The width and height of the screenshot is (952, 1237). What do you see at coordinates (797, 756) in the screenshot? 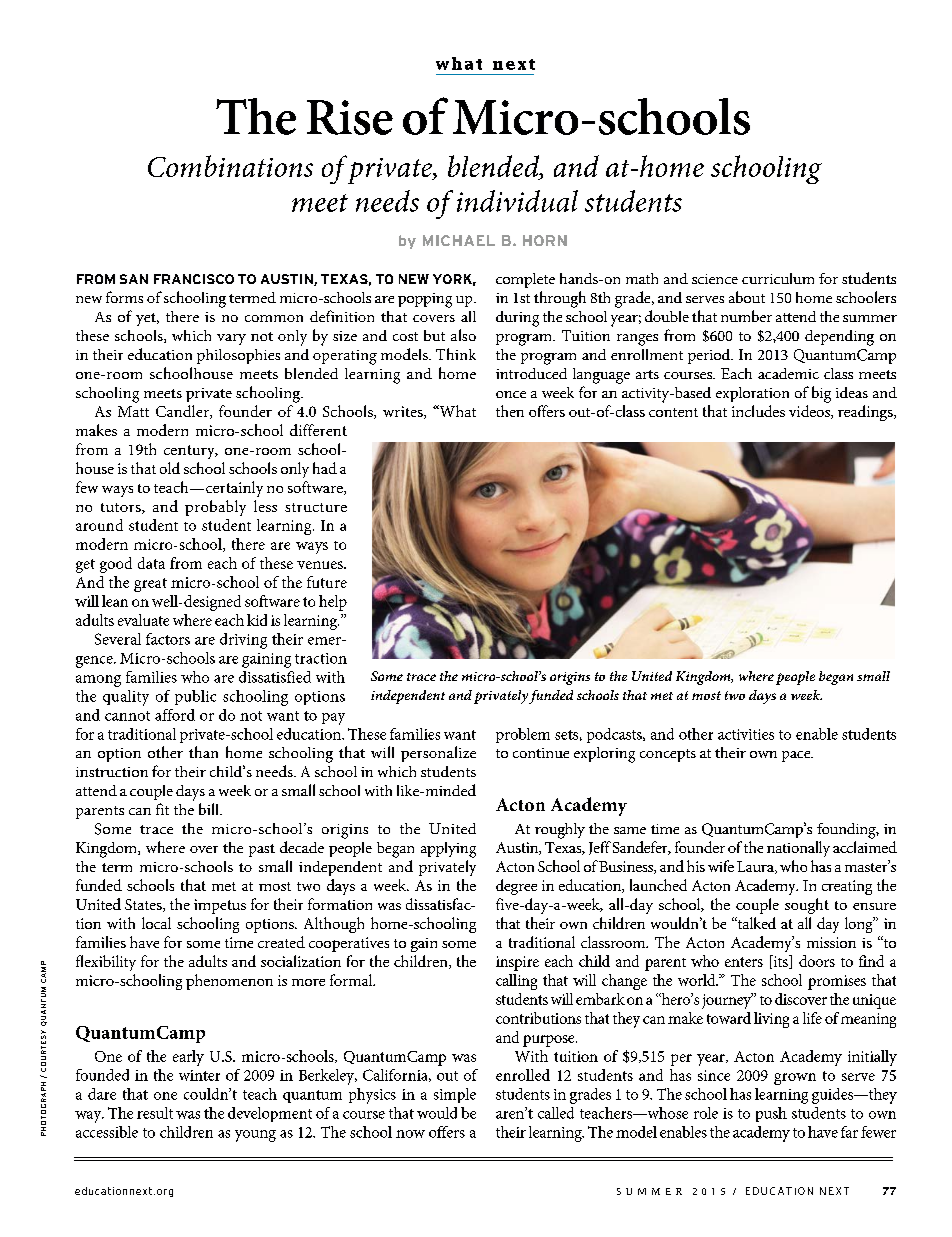
I see `pace` at bounding box center [797, 756].
